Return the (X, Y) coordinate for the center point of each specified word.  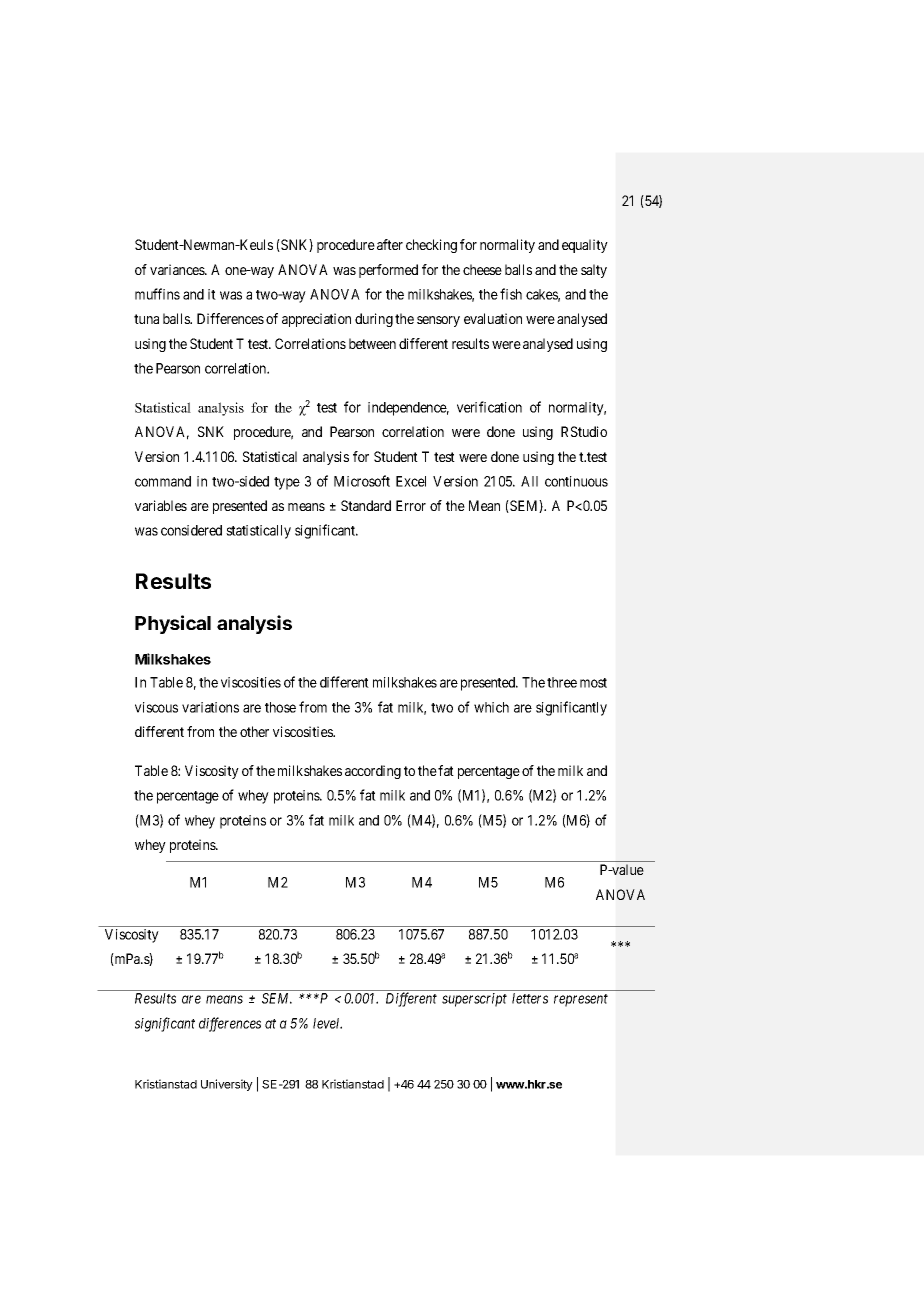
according (373, 772)
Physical (173, 624)
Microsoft (362, 481)
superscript (474, 1000)
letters (530, 998)
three (562, 682)
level (327, 1023)
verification (489, 407)
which (491, 707)
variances (178, 269)
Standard (366, 505)
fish (511, 294)
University (227, 1085)
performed (388, 271)
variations (210, 707)
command (163, 481)
